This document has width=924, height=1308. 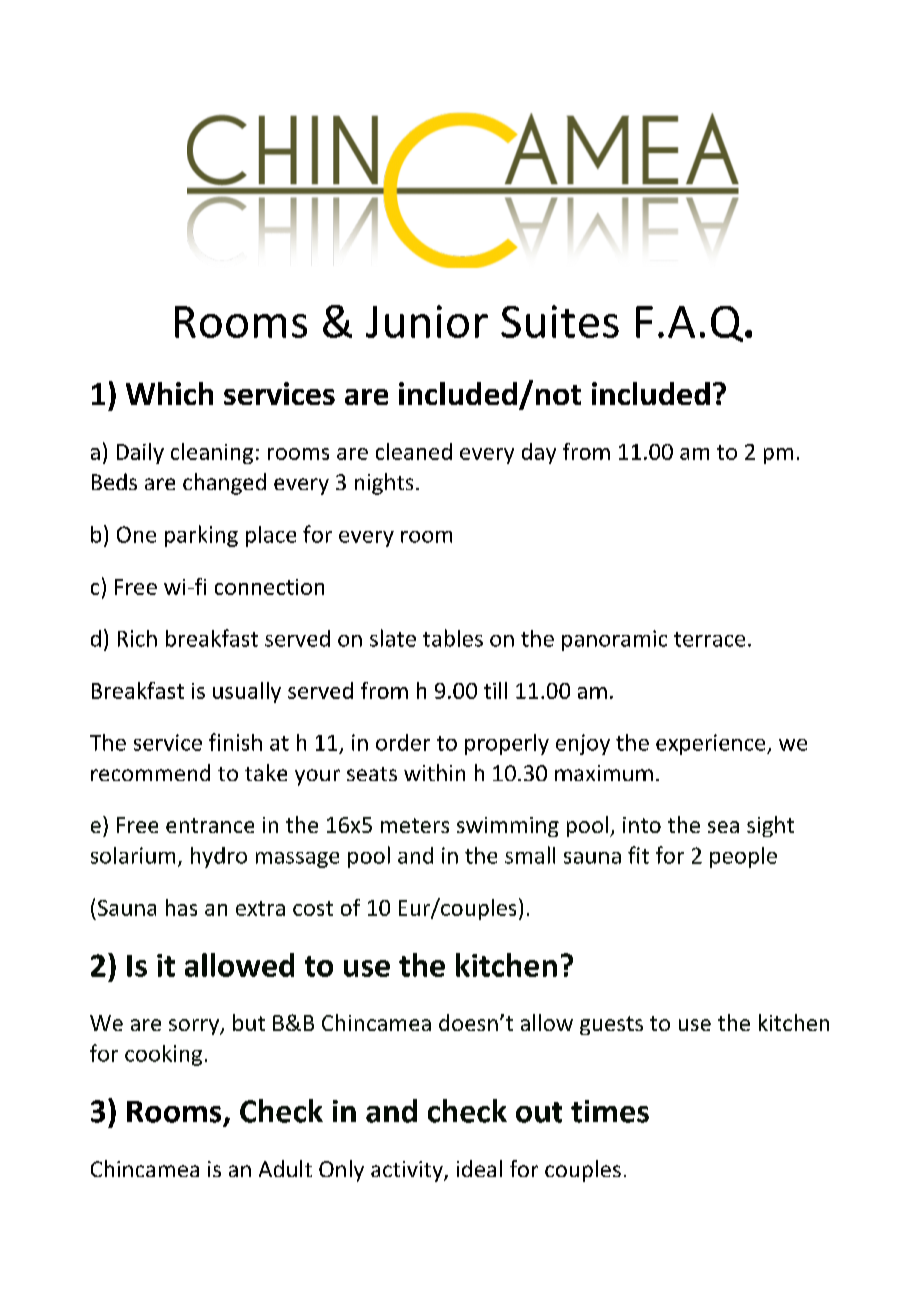 I want to click on Which, so click(x=169, y=393).
